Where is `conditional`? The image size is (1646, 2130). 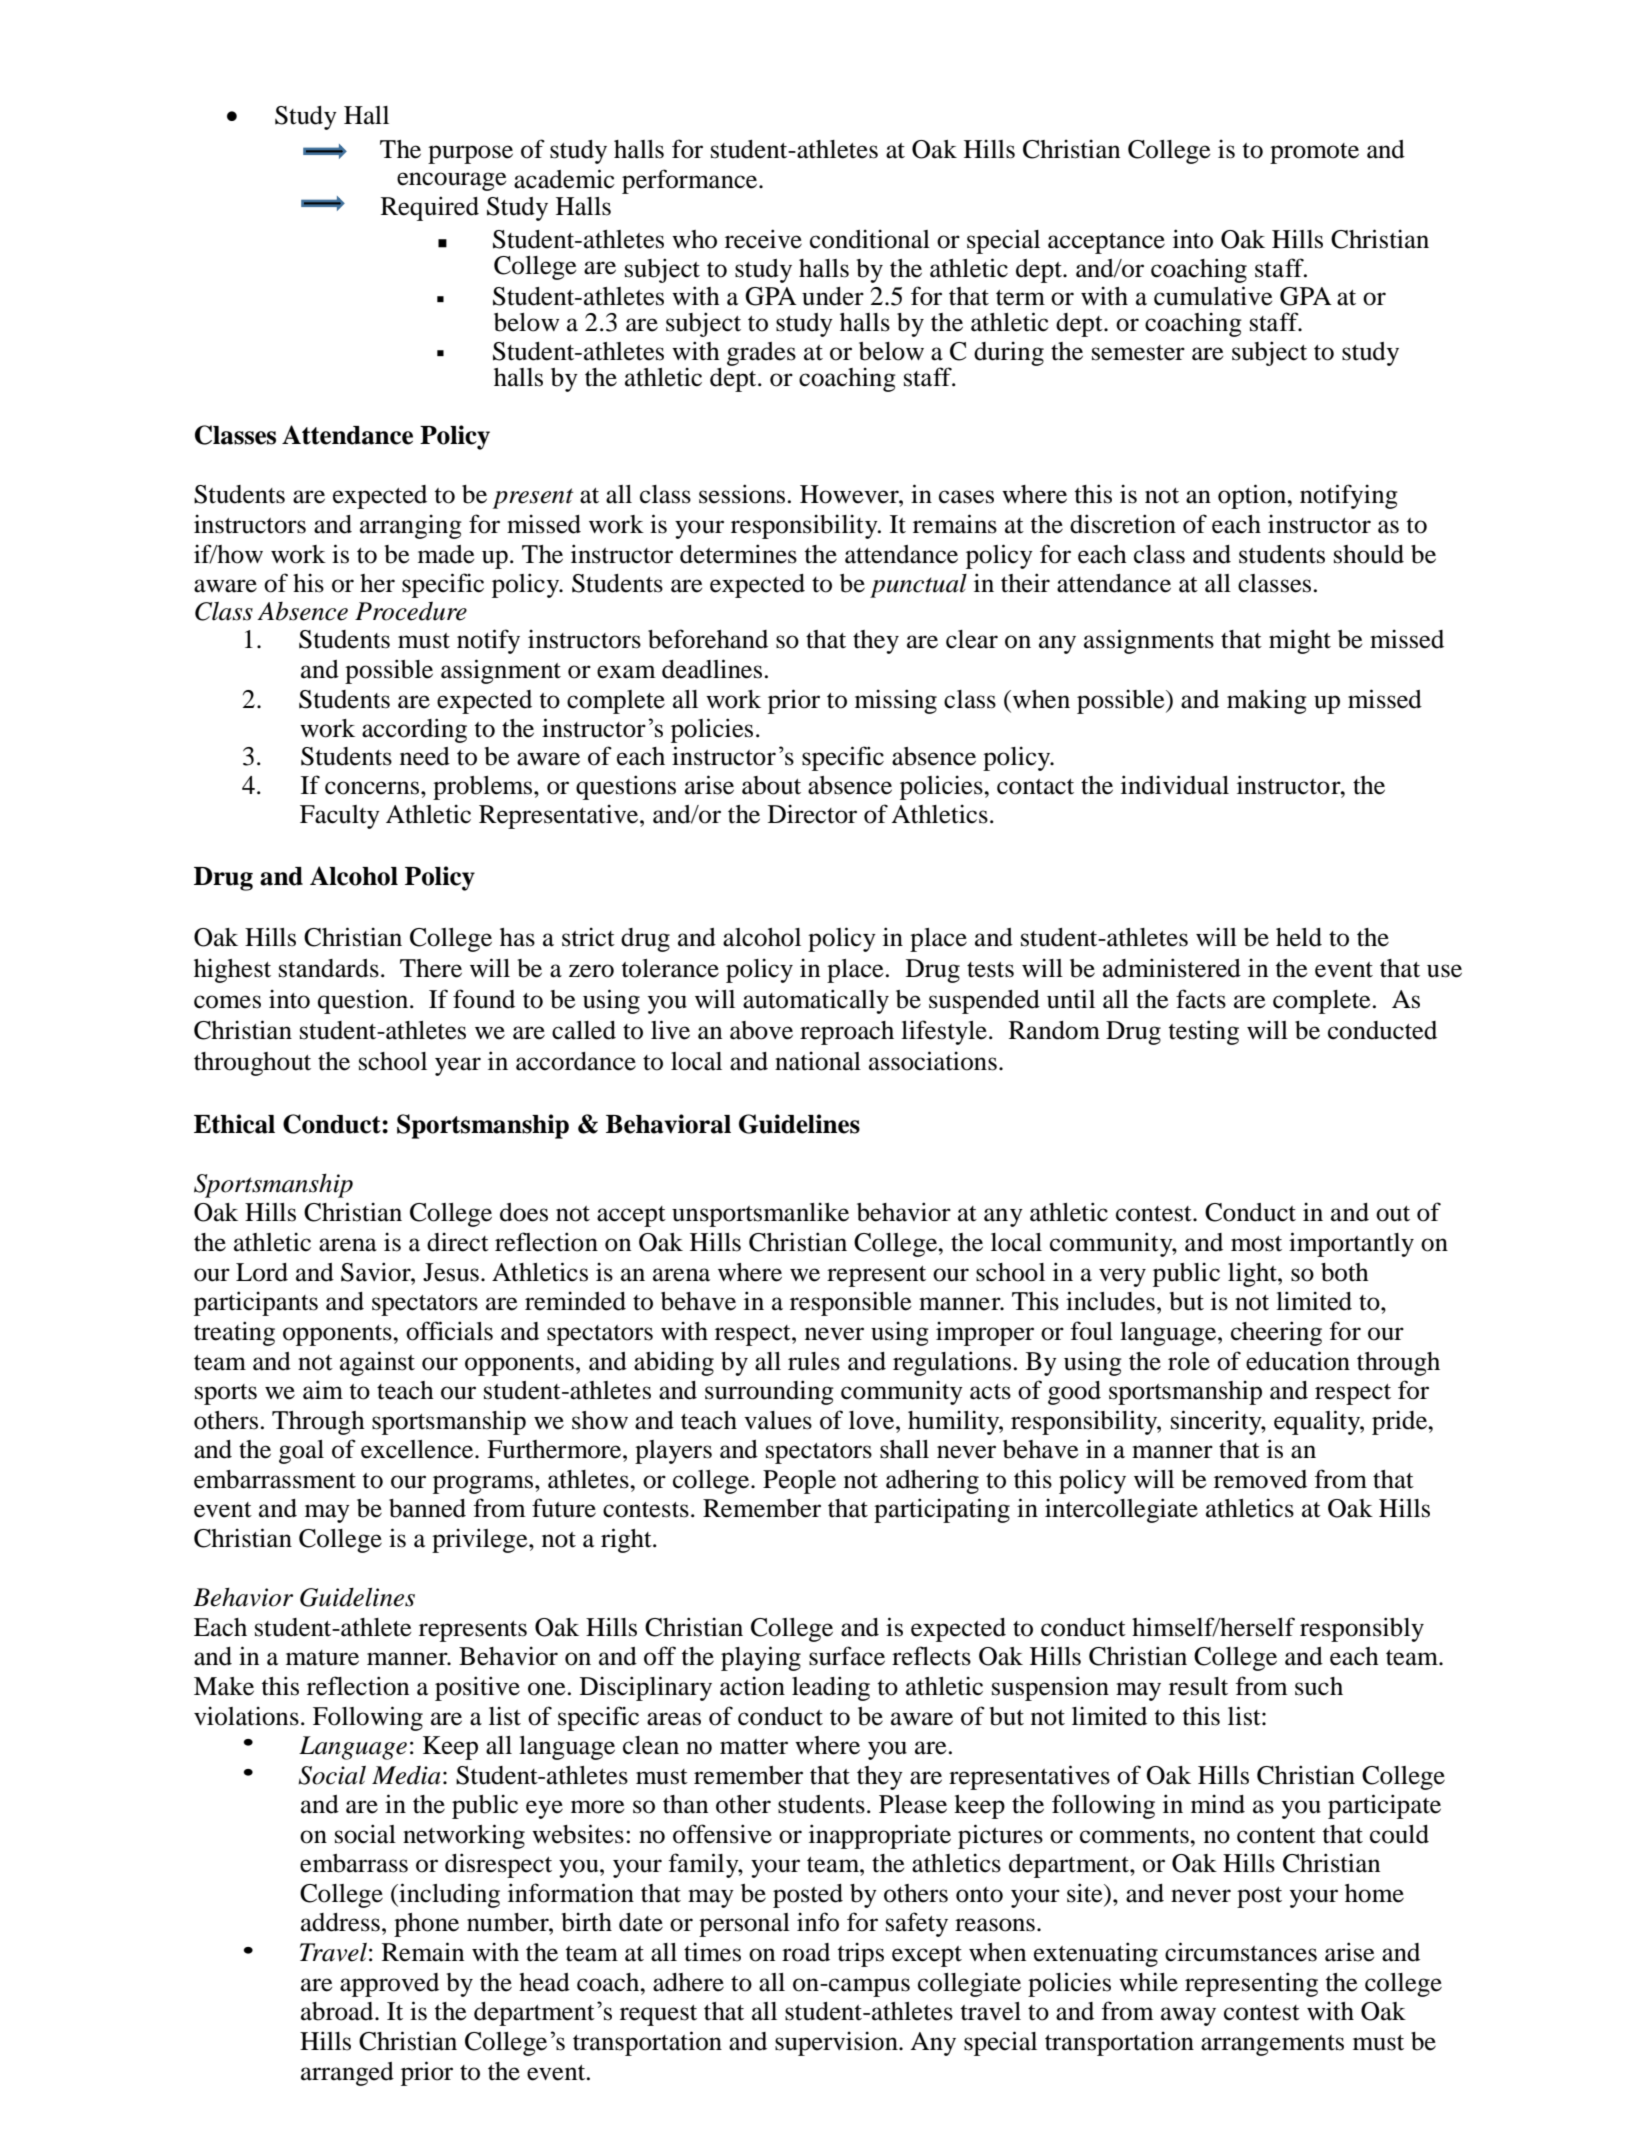 conditional is located at coordinates (870, 239).
